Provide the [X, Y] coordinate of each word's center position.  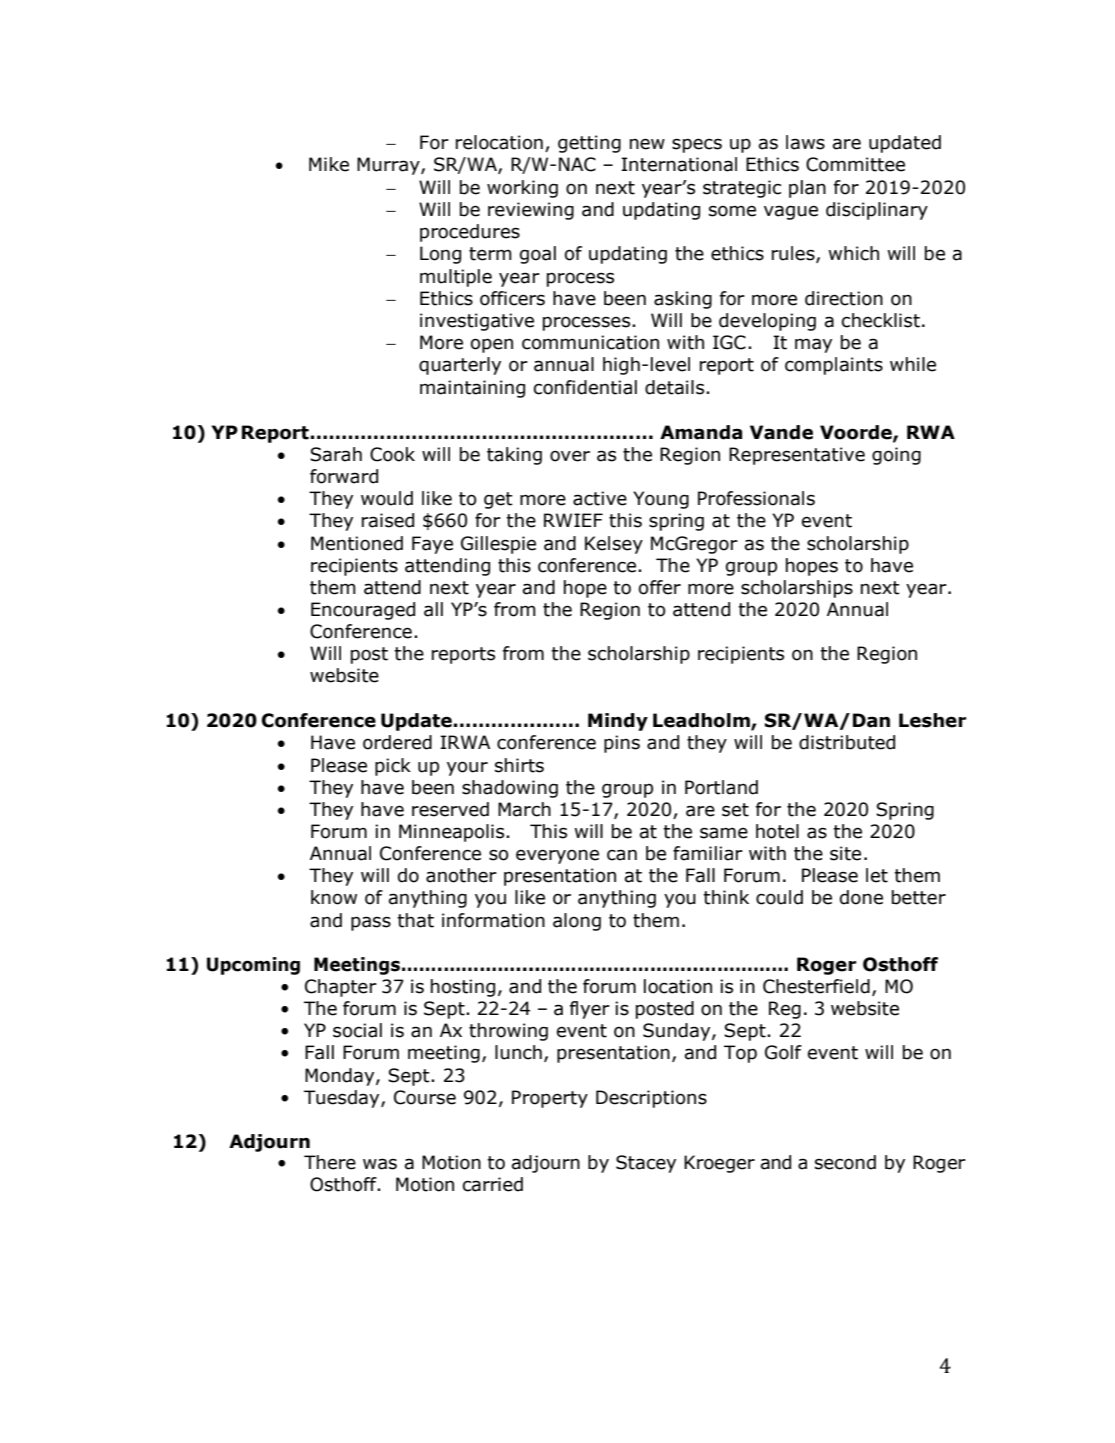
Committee [855, 164]
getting [589, 144]
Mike [329, 164]
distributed [847, 742]
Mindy [618, 722]
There [330, 1162]
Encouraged [363, 611]
